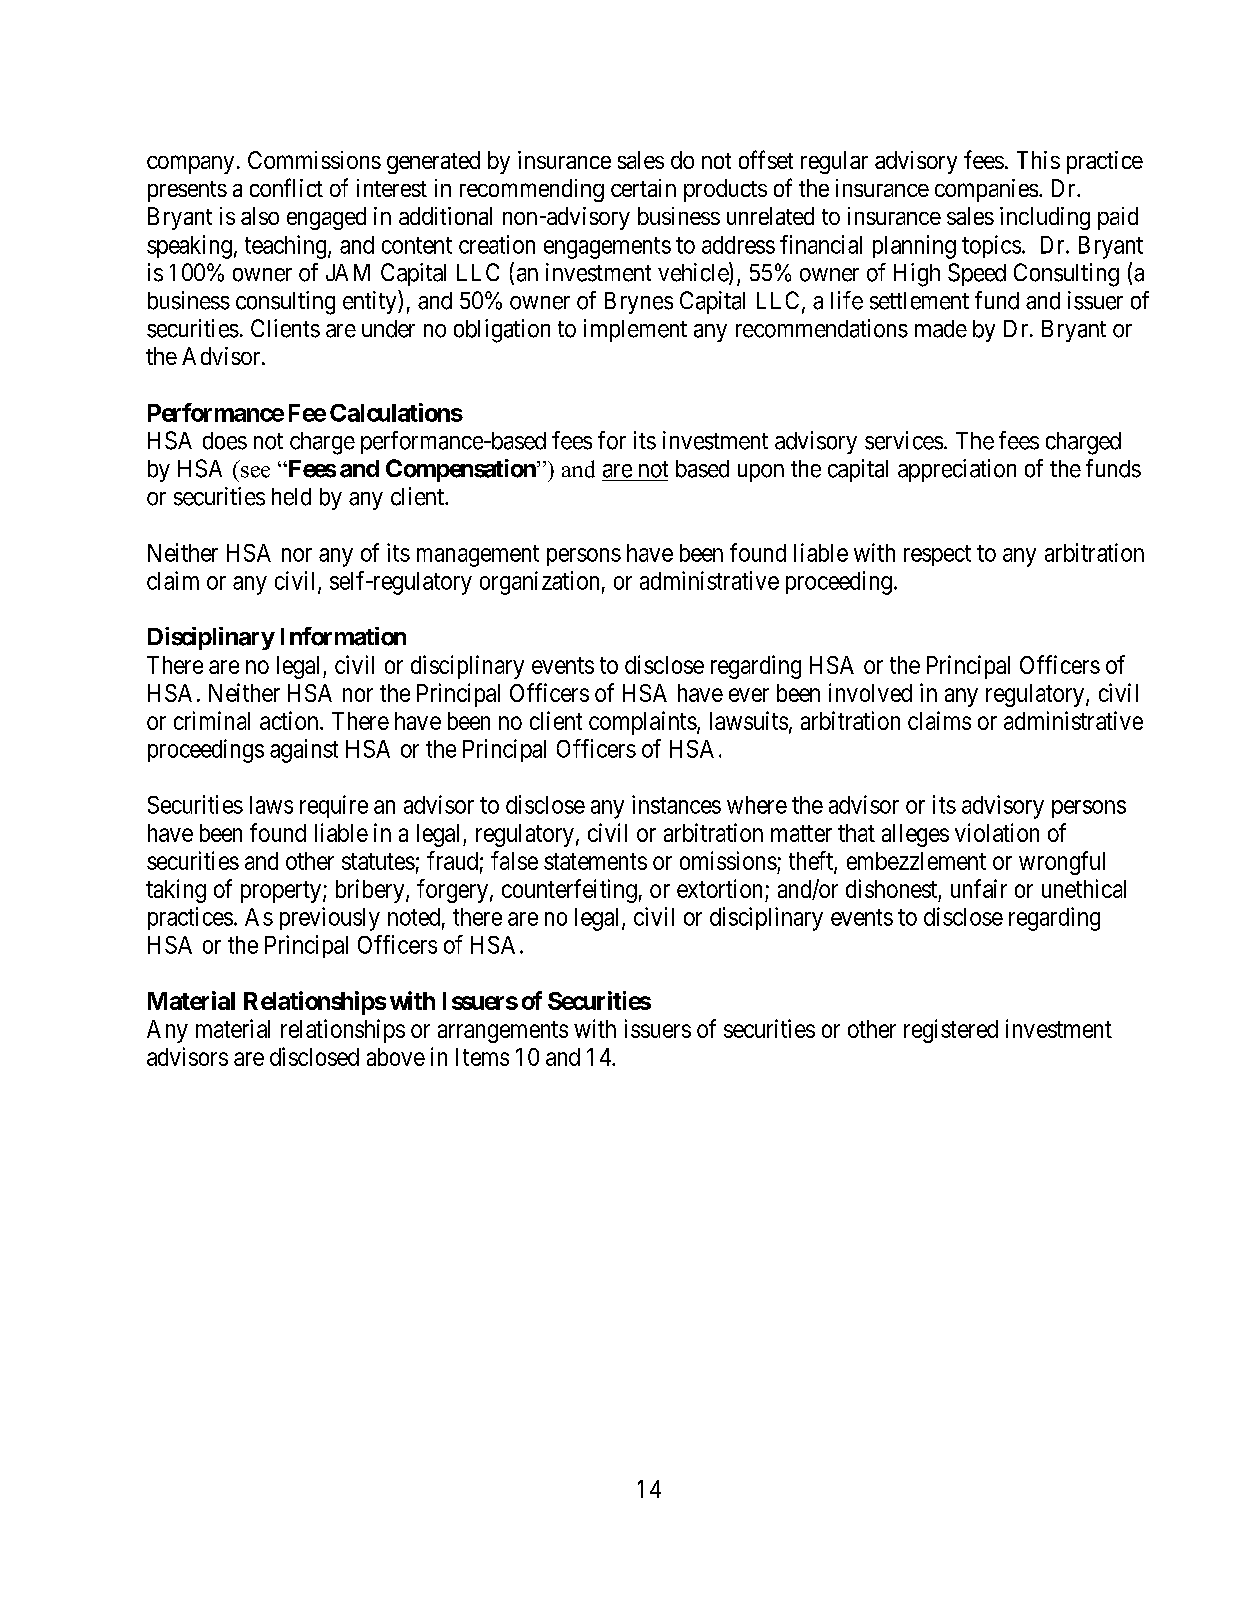 Image resolution: width=1242 pixels, height=1608 pixels. What do you see at coordinates (937, 555) in the page?
I see `respect` at bounding box center [937, 555].
